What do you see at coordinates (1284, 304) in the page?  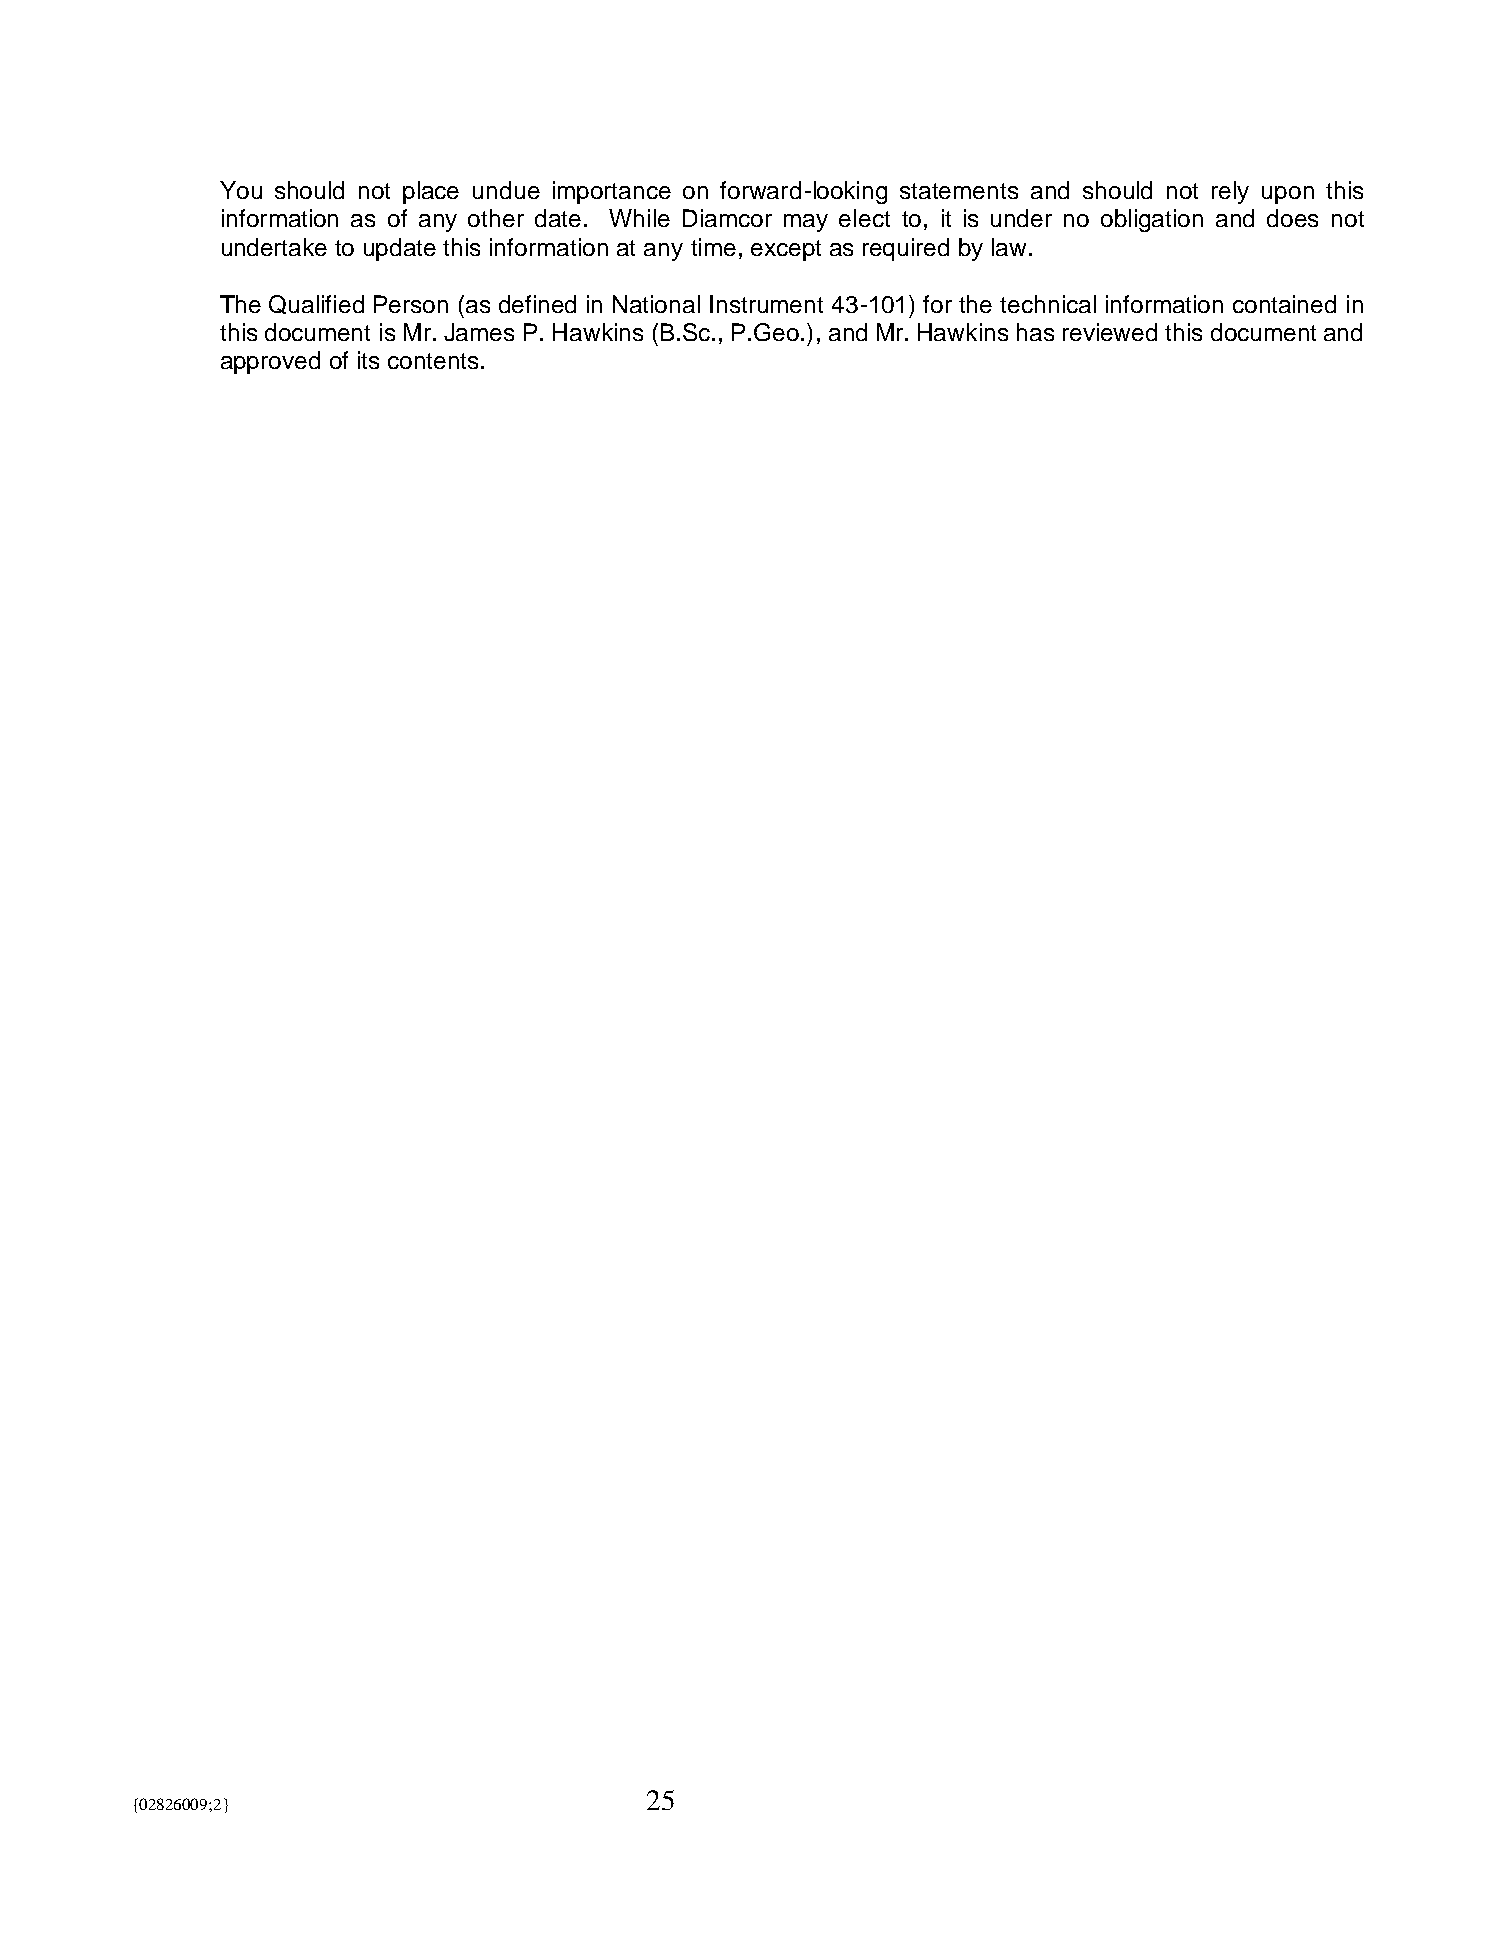 I see `contained` at bounding box center [1284, 304].
